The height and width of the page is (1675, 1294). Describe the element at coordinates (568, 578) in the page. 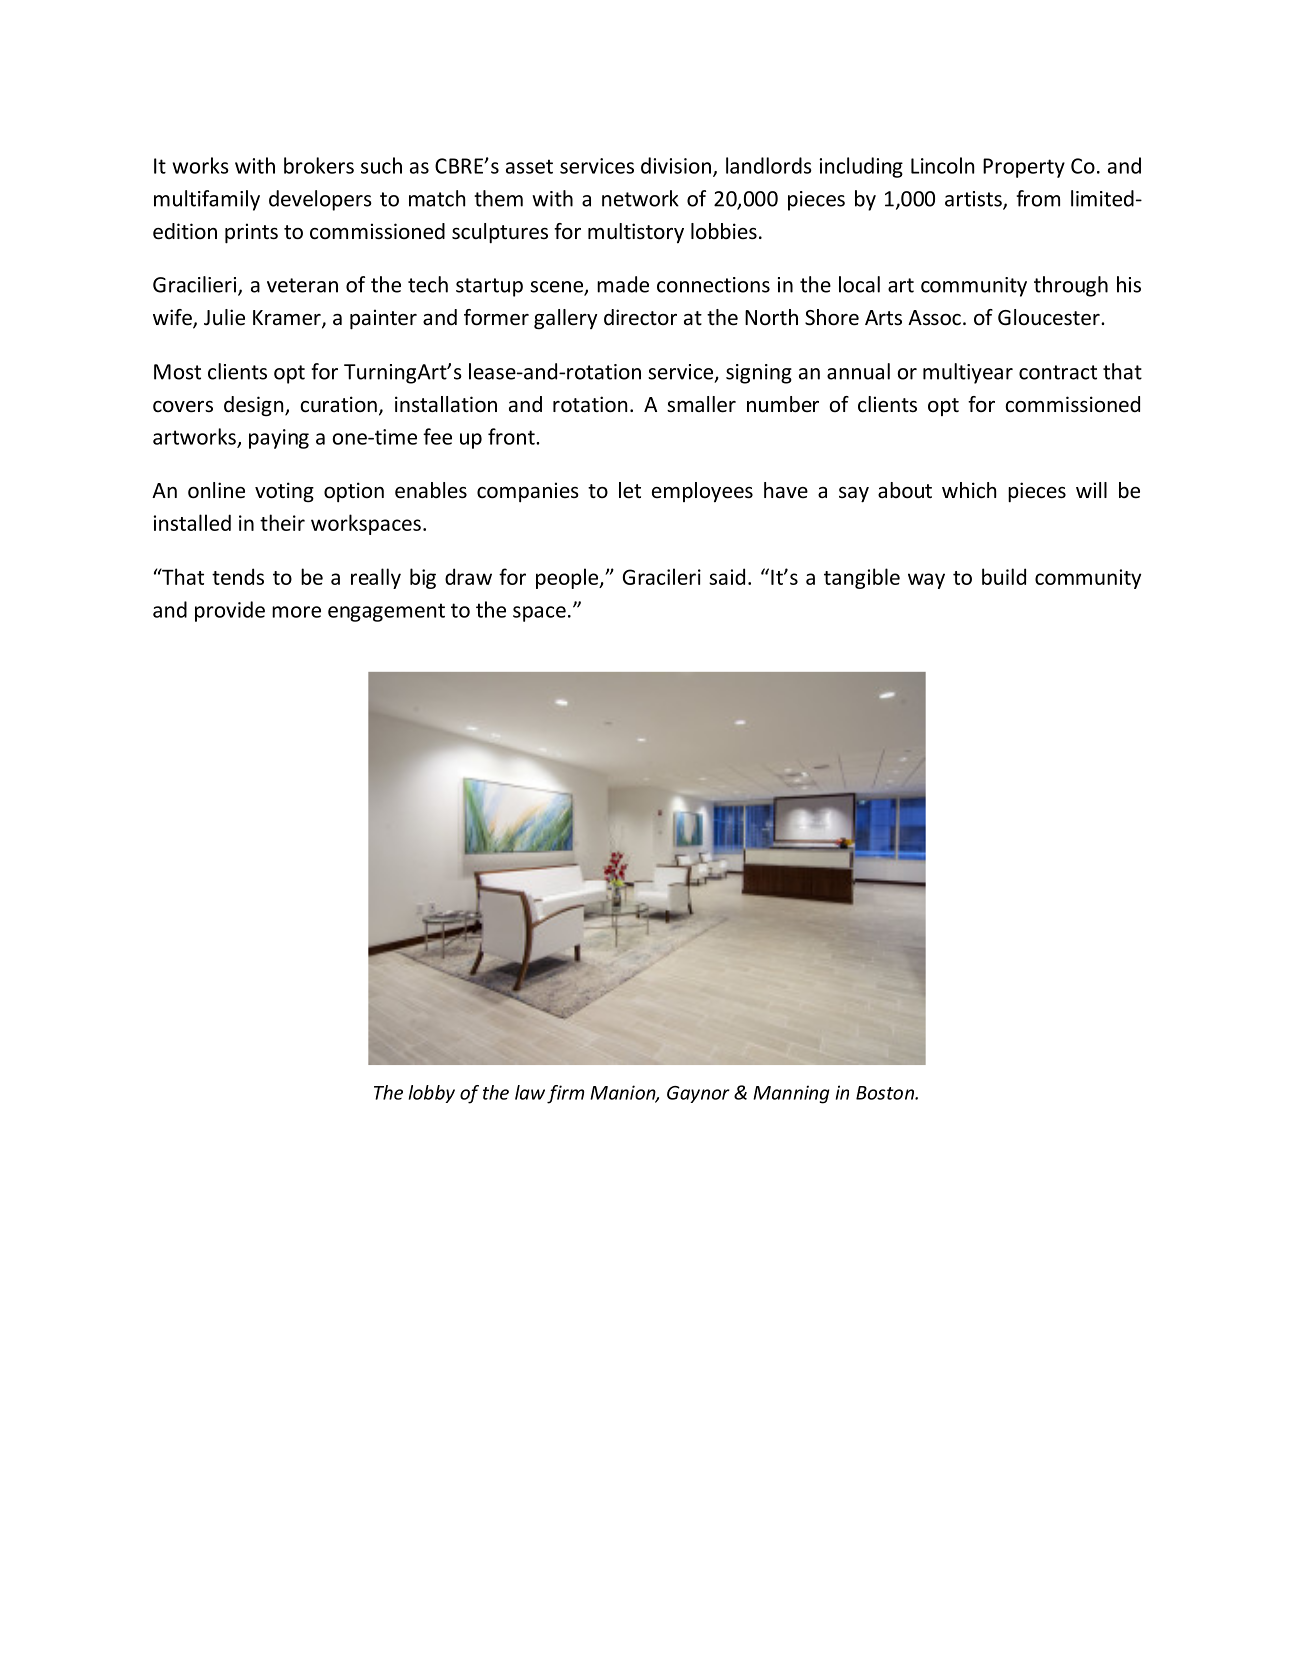

I see `people` at that location.
